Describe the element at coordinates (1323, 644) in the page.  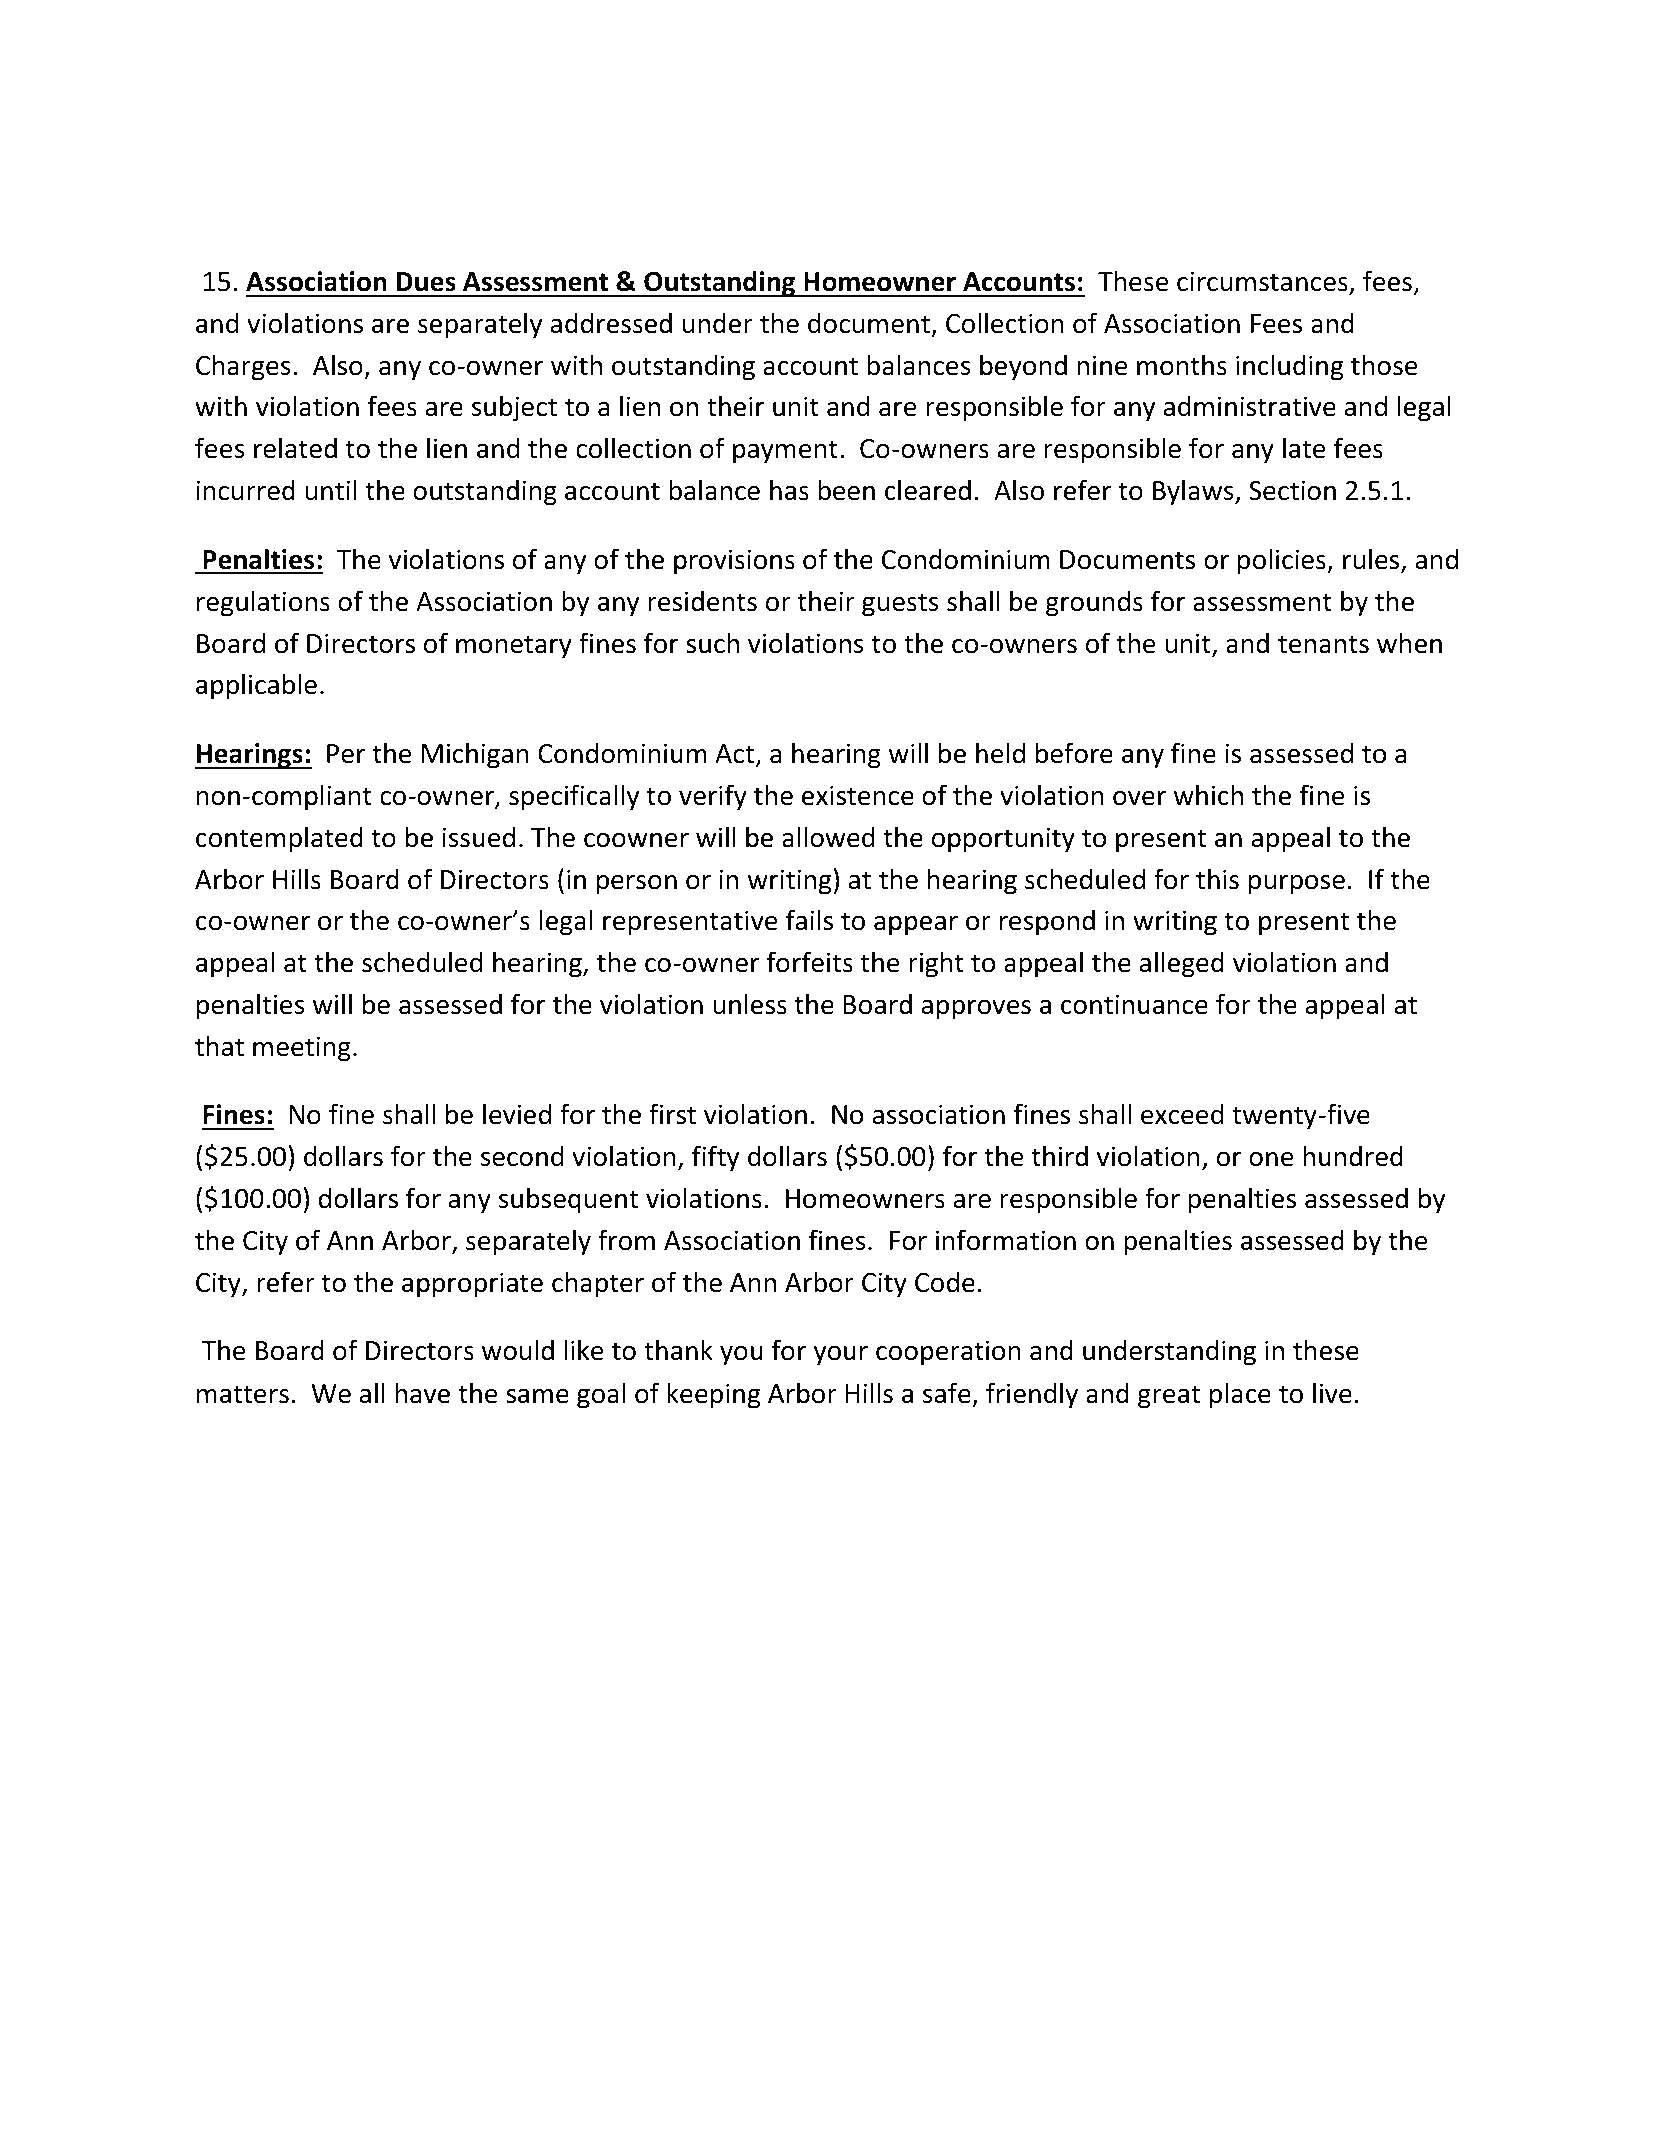
I see `tenants` at that location.
